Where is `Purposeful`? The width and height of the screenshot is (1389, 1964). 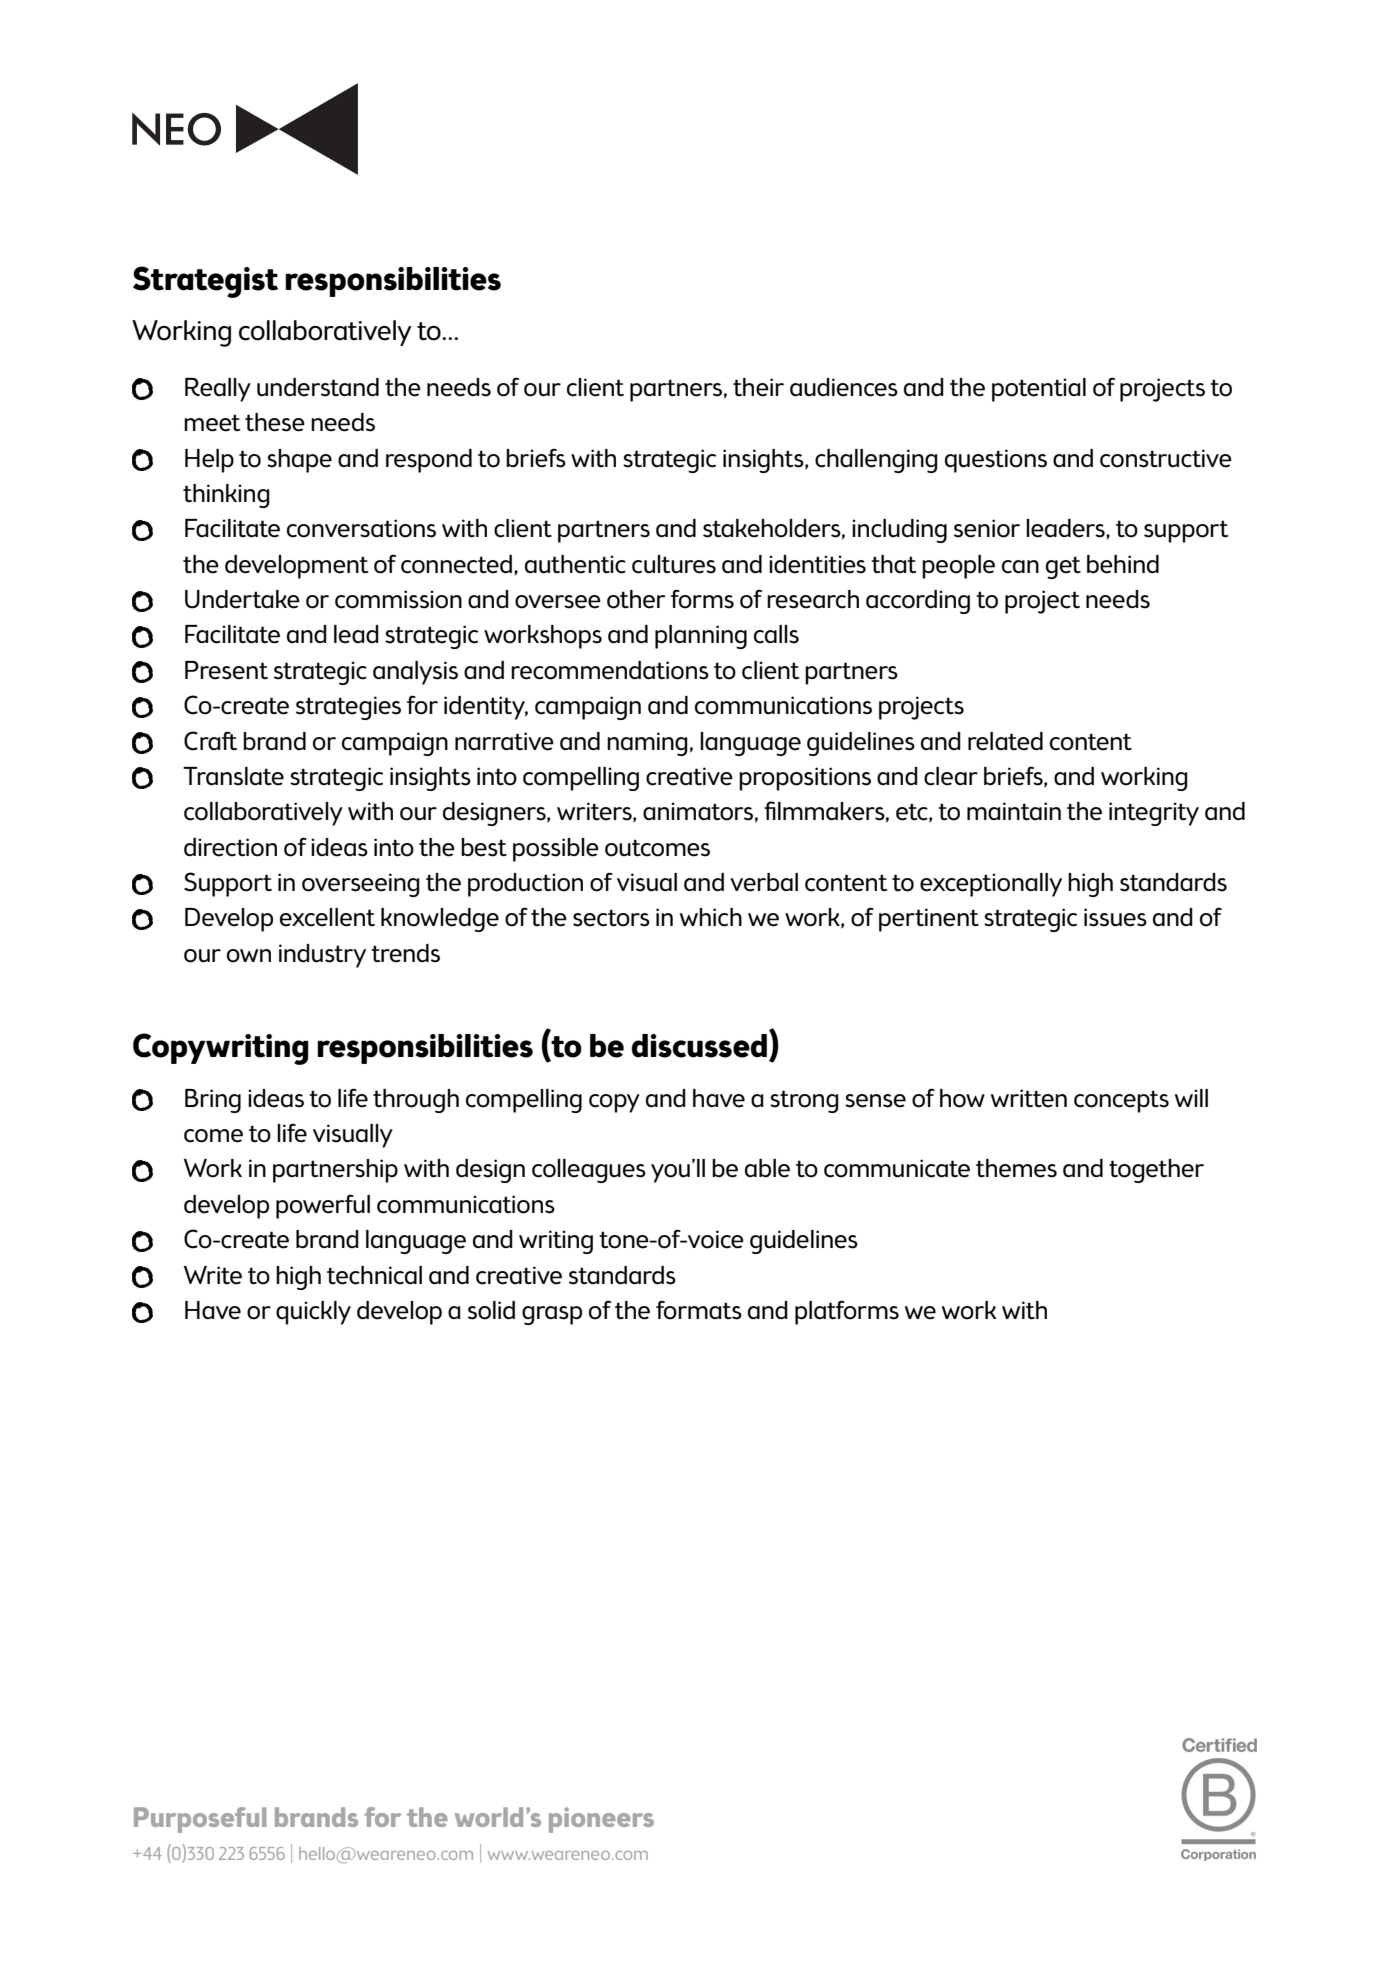 Purposeful is located at coordinates (200, 1820).
